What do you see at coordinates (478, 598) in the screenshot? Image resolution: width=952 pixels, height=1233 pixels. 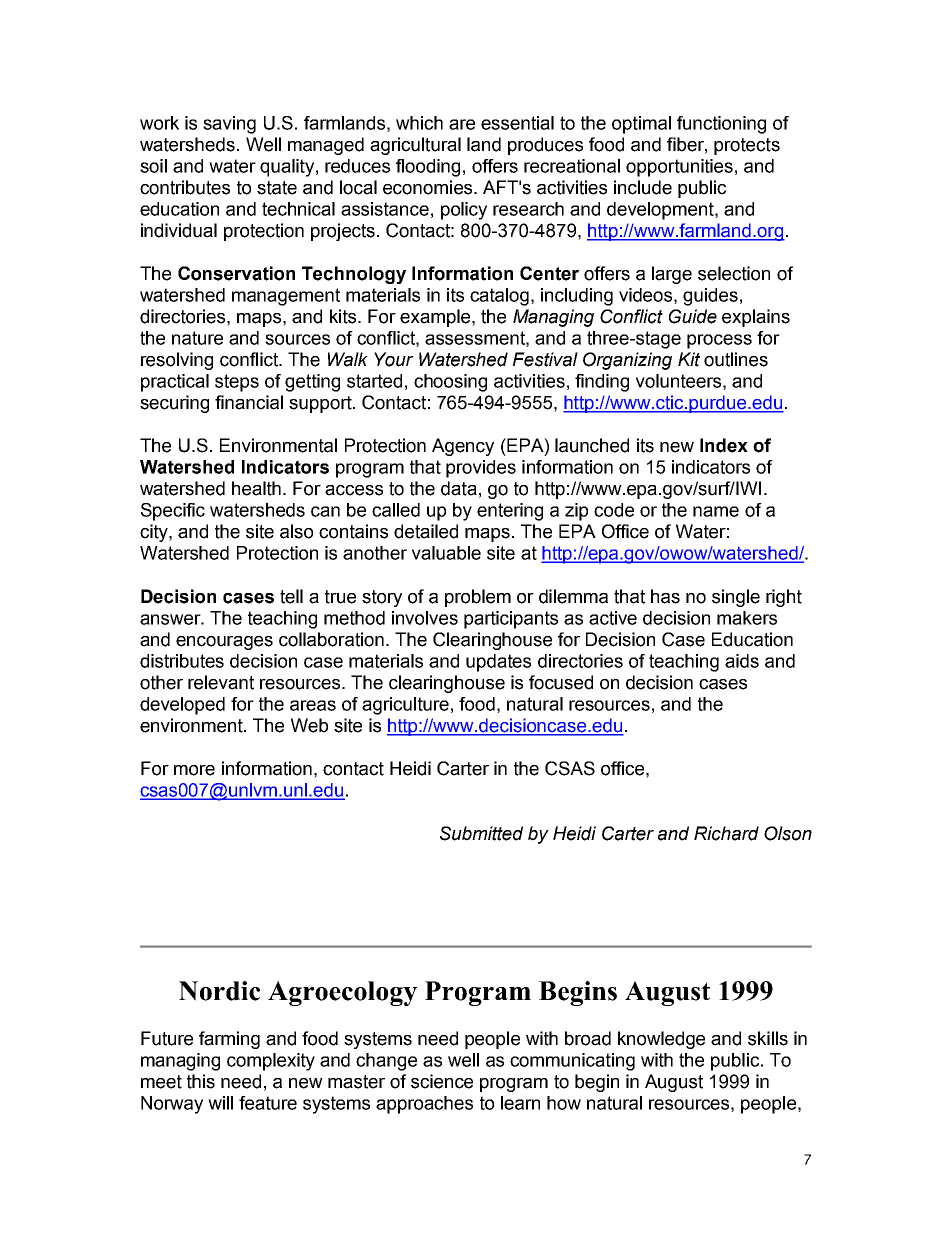 I see `problem` at bounding box center [478, 598].
